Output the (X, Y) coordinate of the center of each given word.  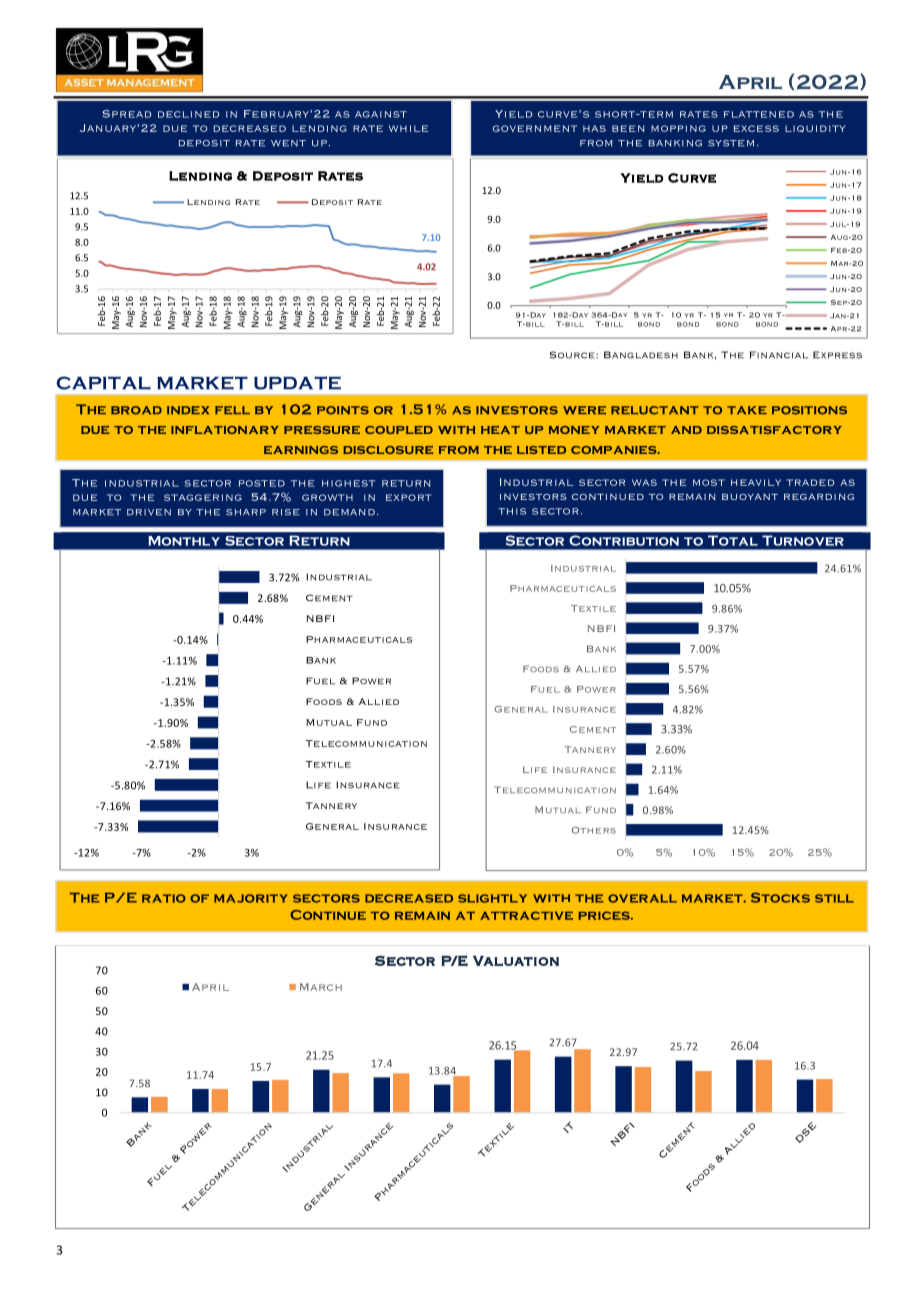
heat (500, 430)
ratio (164, 898)
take (747, 410)
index (188, 410)
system (731, 143)
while (408, 128)
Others (594, 830)
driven (149, 512)
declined (188, 114)
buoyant (750, 497)
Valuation (516, 961)
